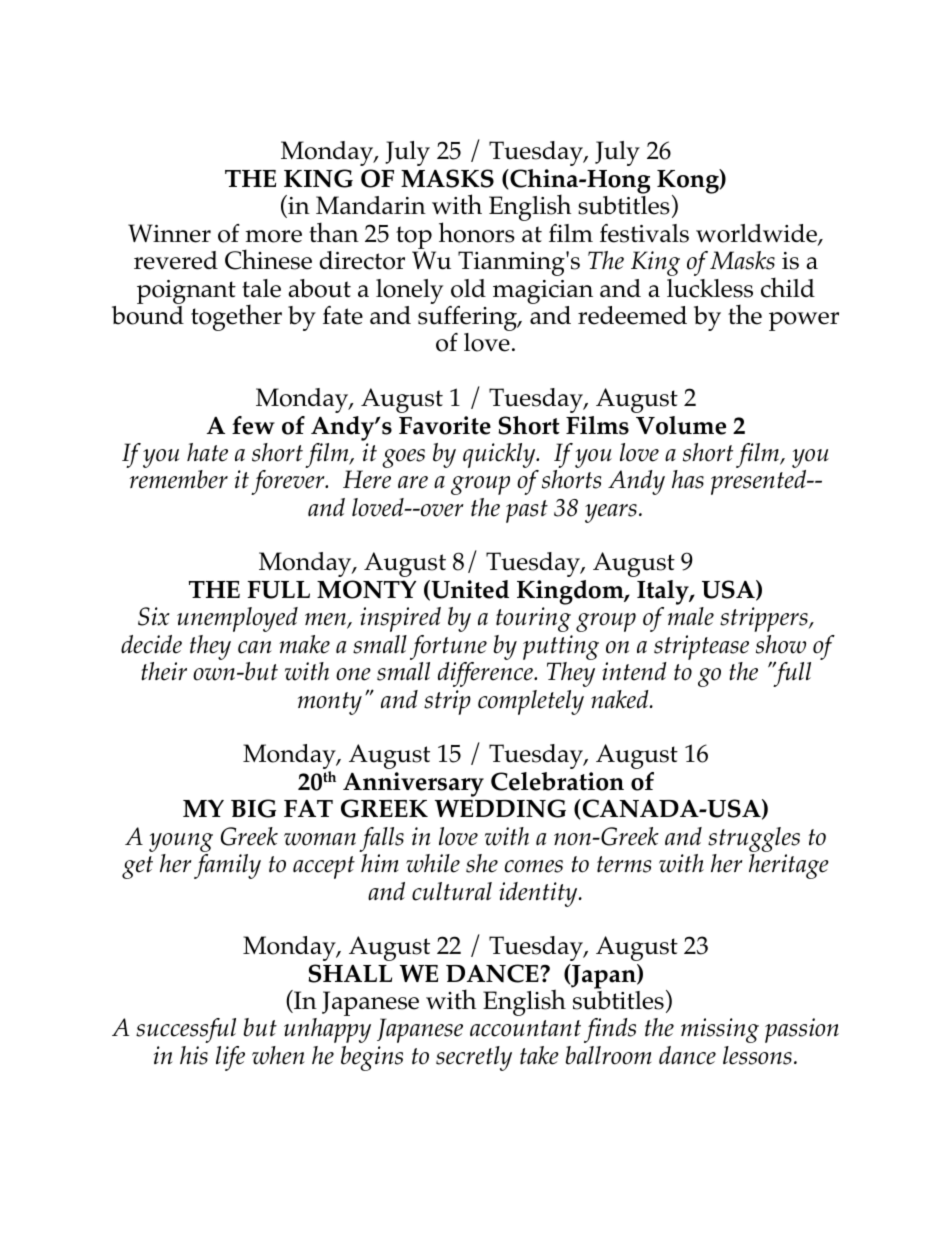 This screenshot has height=1233, width=952. What do you see at coordinates (274, 236) in the screenshot?
I see `more` at bounding box center [274, 236].
